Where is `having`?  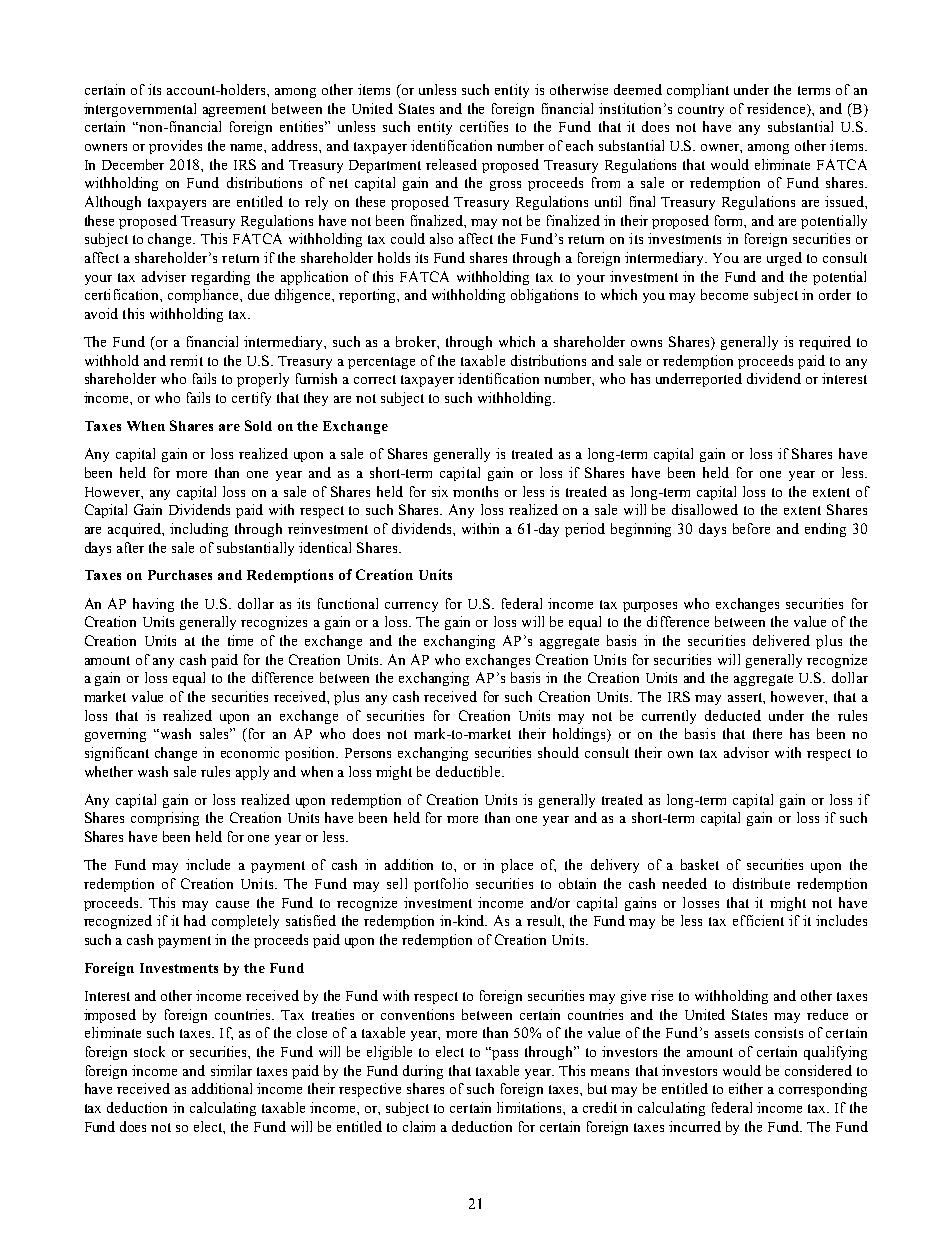 having is located at coordinates (153, 605).
